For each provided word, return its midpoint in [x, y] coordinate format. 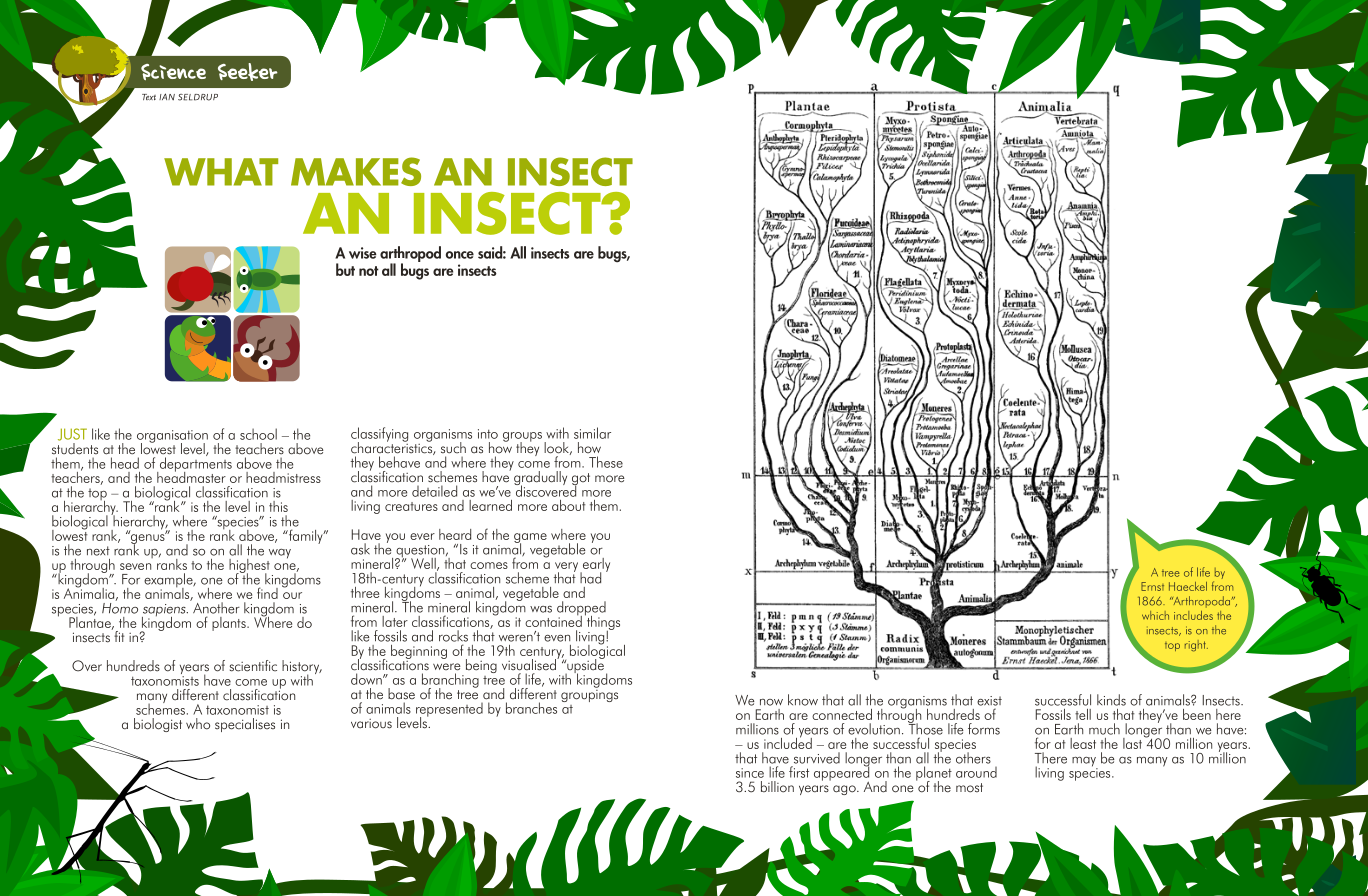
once [460, 255]
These [606, 462]
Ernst [1152, 586]
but [345, 269]
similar [592, 433]
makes [356, 171]
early [595, 566]
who [198, 724]
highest [249, 567]
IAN [167, 97]
